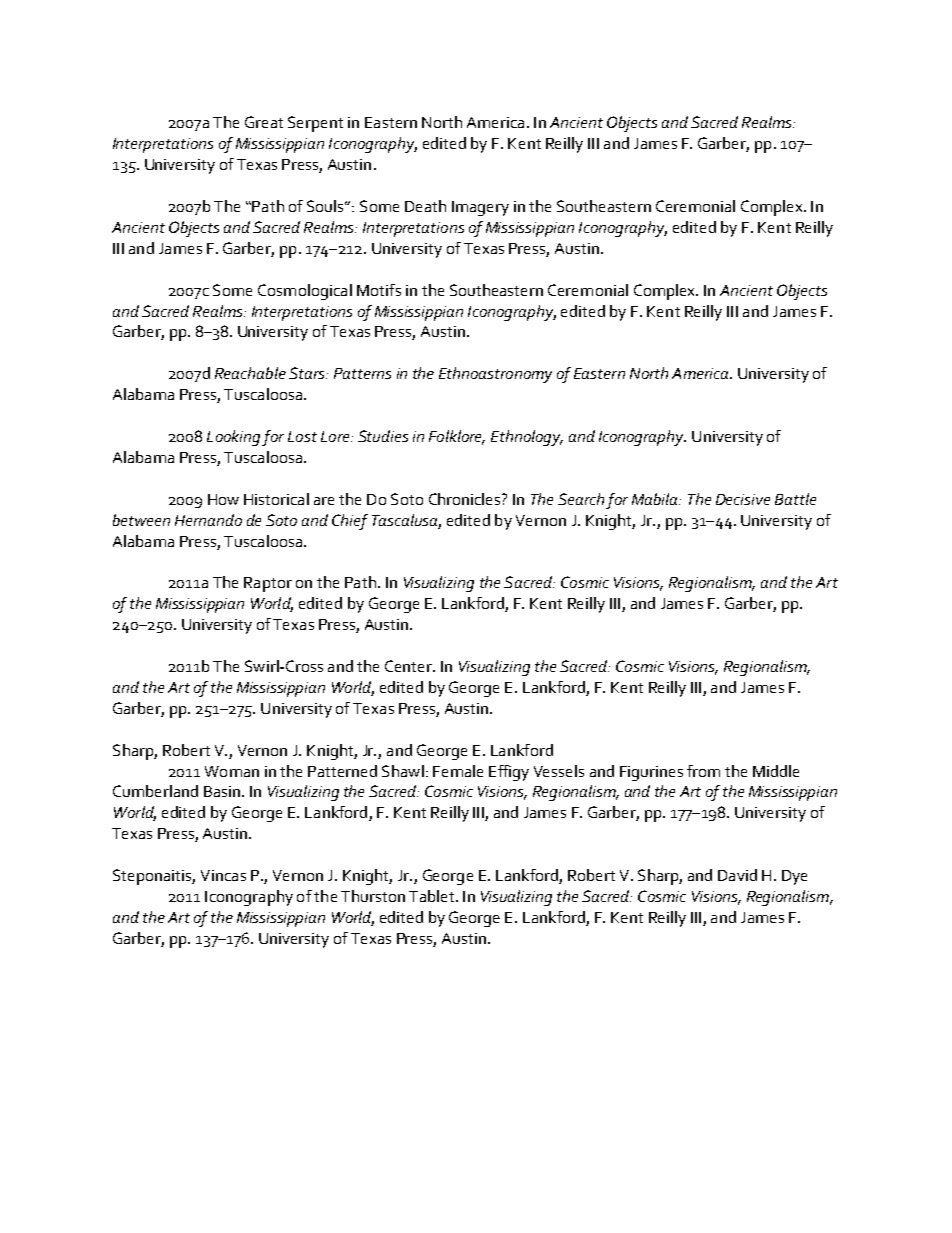 This screenshot has width=952, height=1233. Describe the element at coordinates (737, 875) in the screenshot. I see `David` at that location.
